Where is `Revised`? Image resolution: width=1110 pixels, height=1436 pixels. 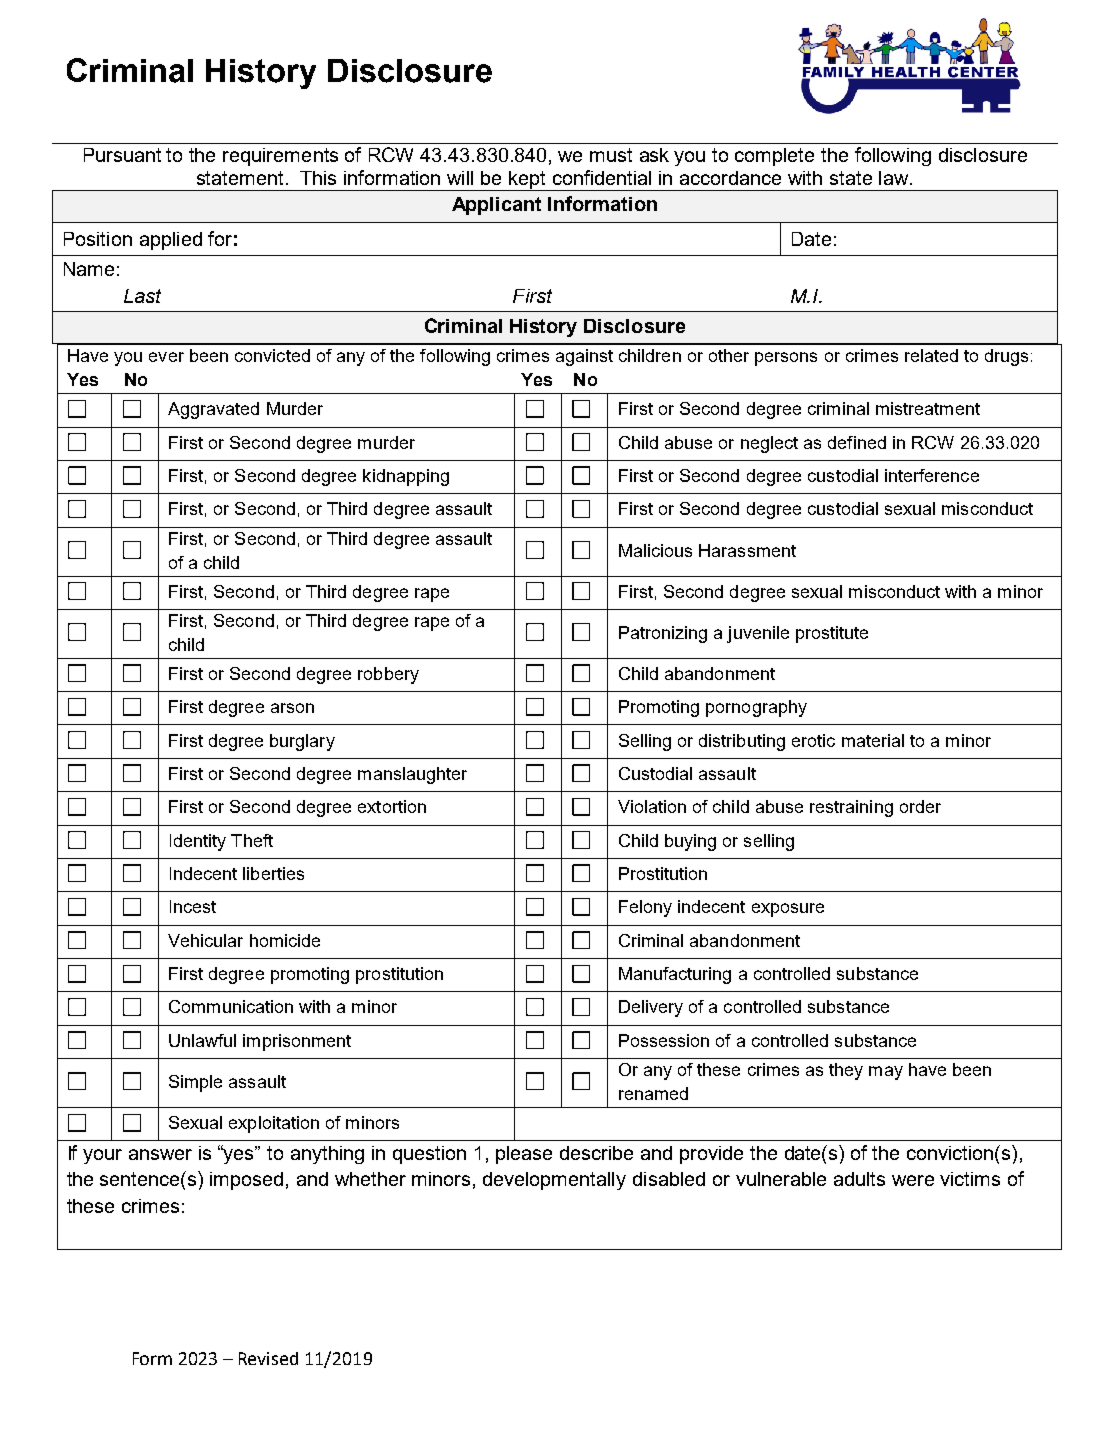 Revised is located at coordinates (268, 1358).
